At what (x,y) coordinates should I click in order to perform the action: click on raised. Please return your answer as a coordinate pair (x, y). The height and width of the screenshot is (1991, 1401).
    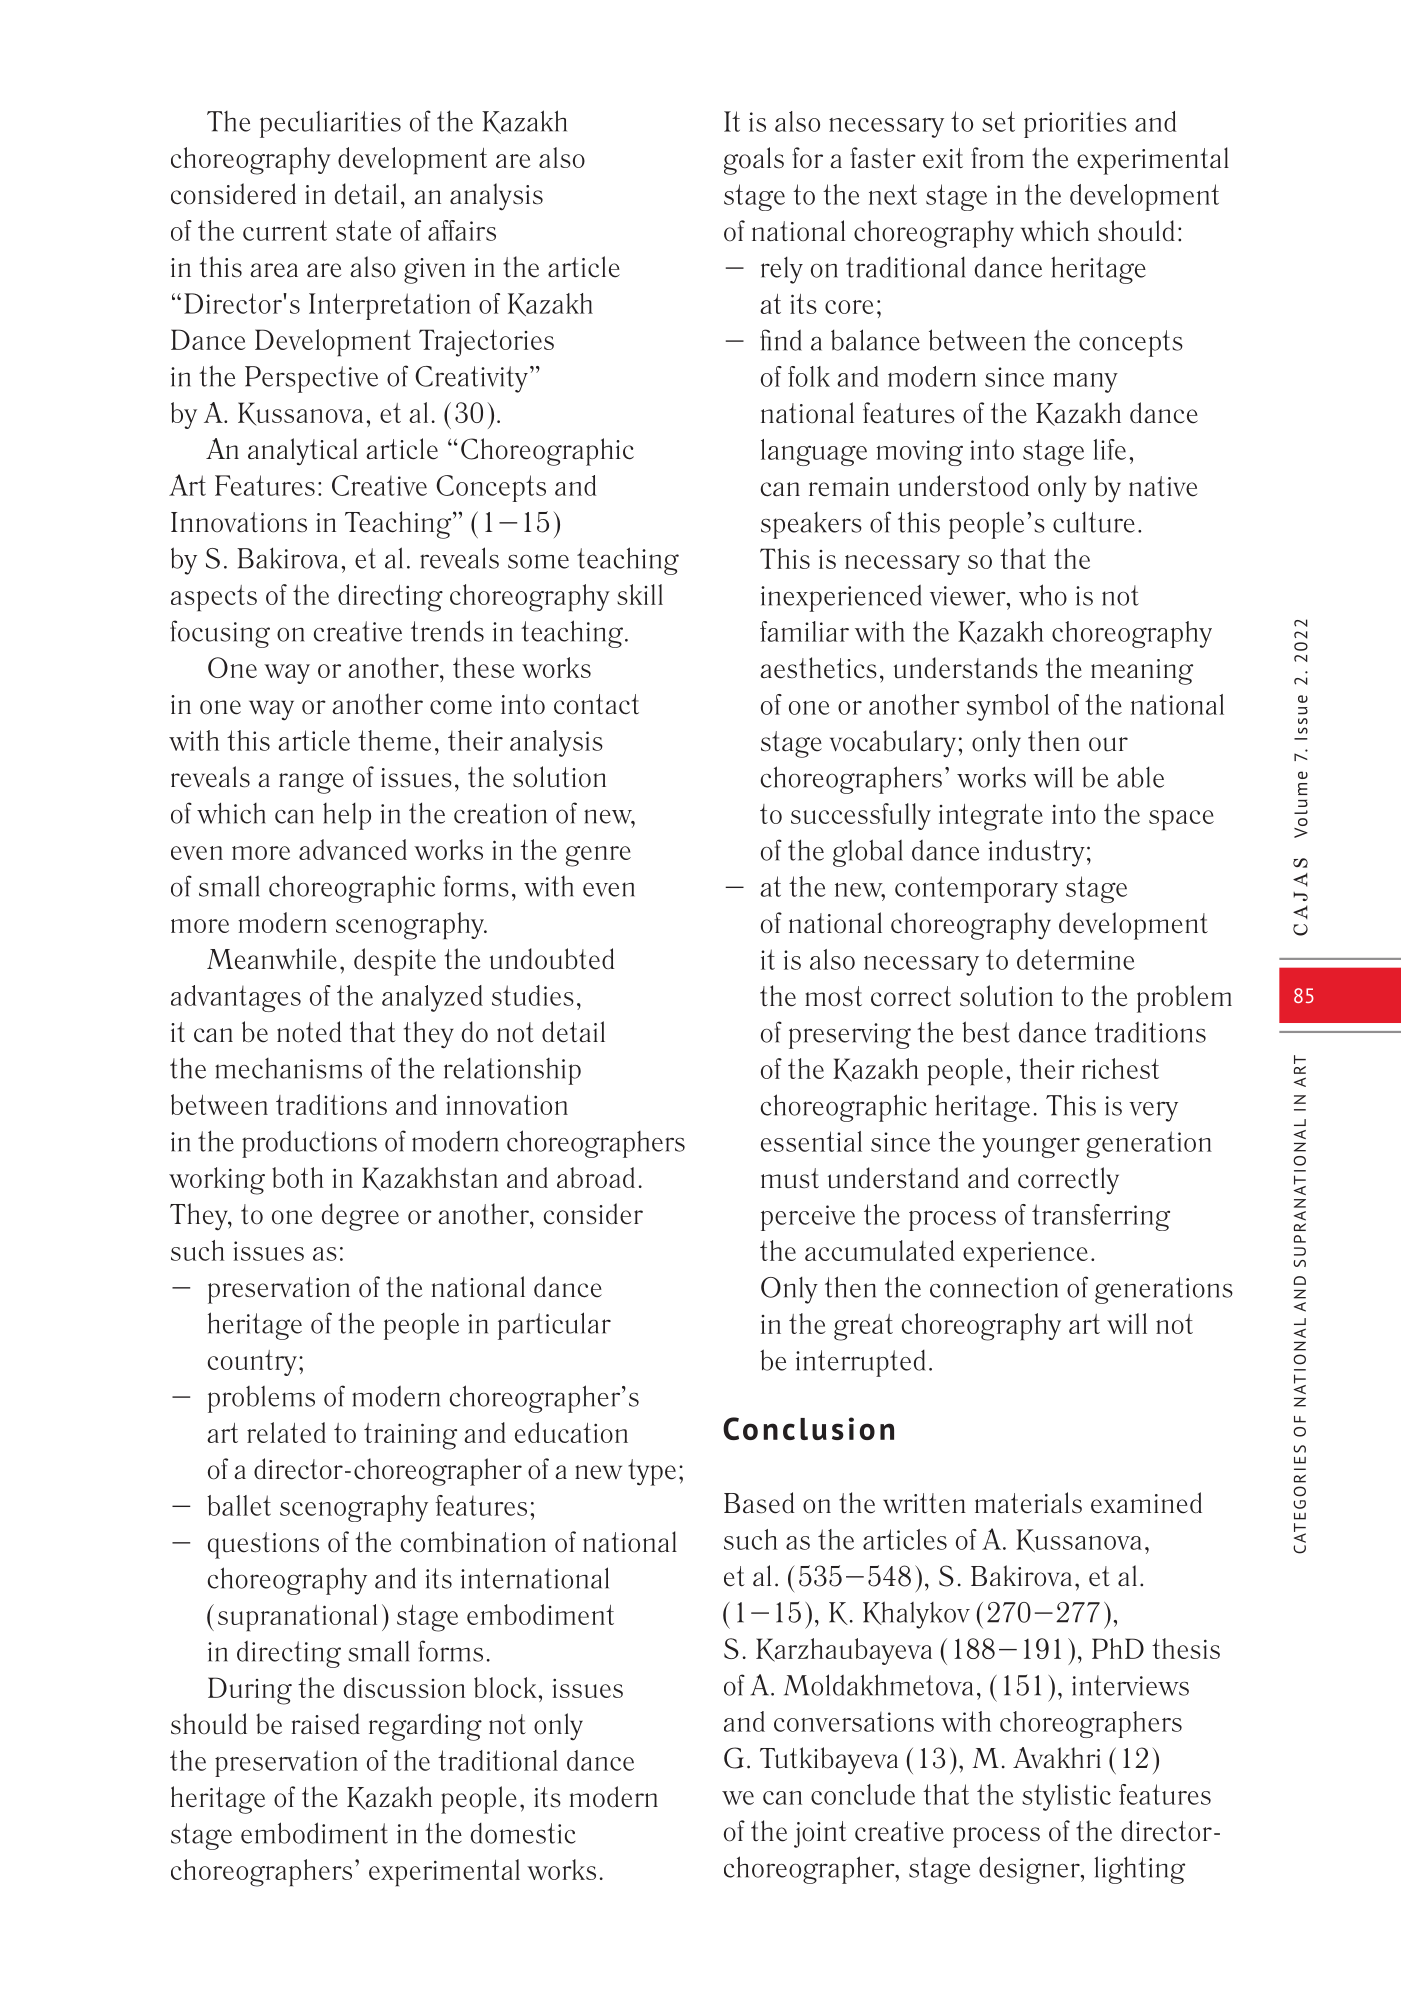
    Looking at the image, I should click on (326, 1724).
